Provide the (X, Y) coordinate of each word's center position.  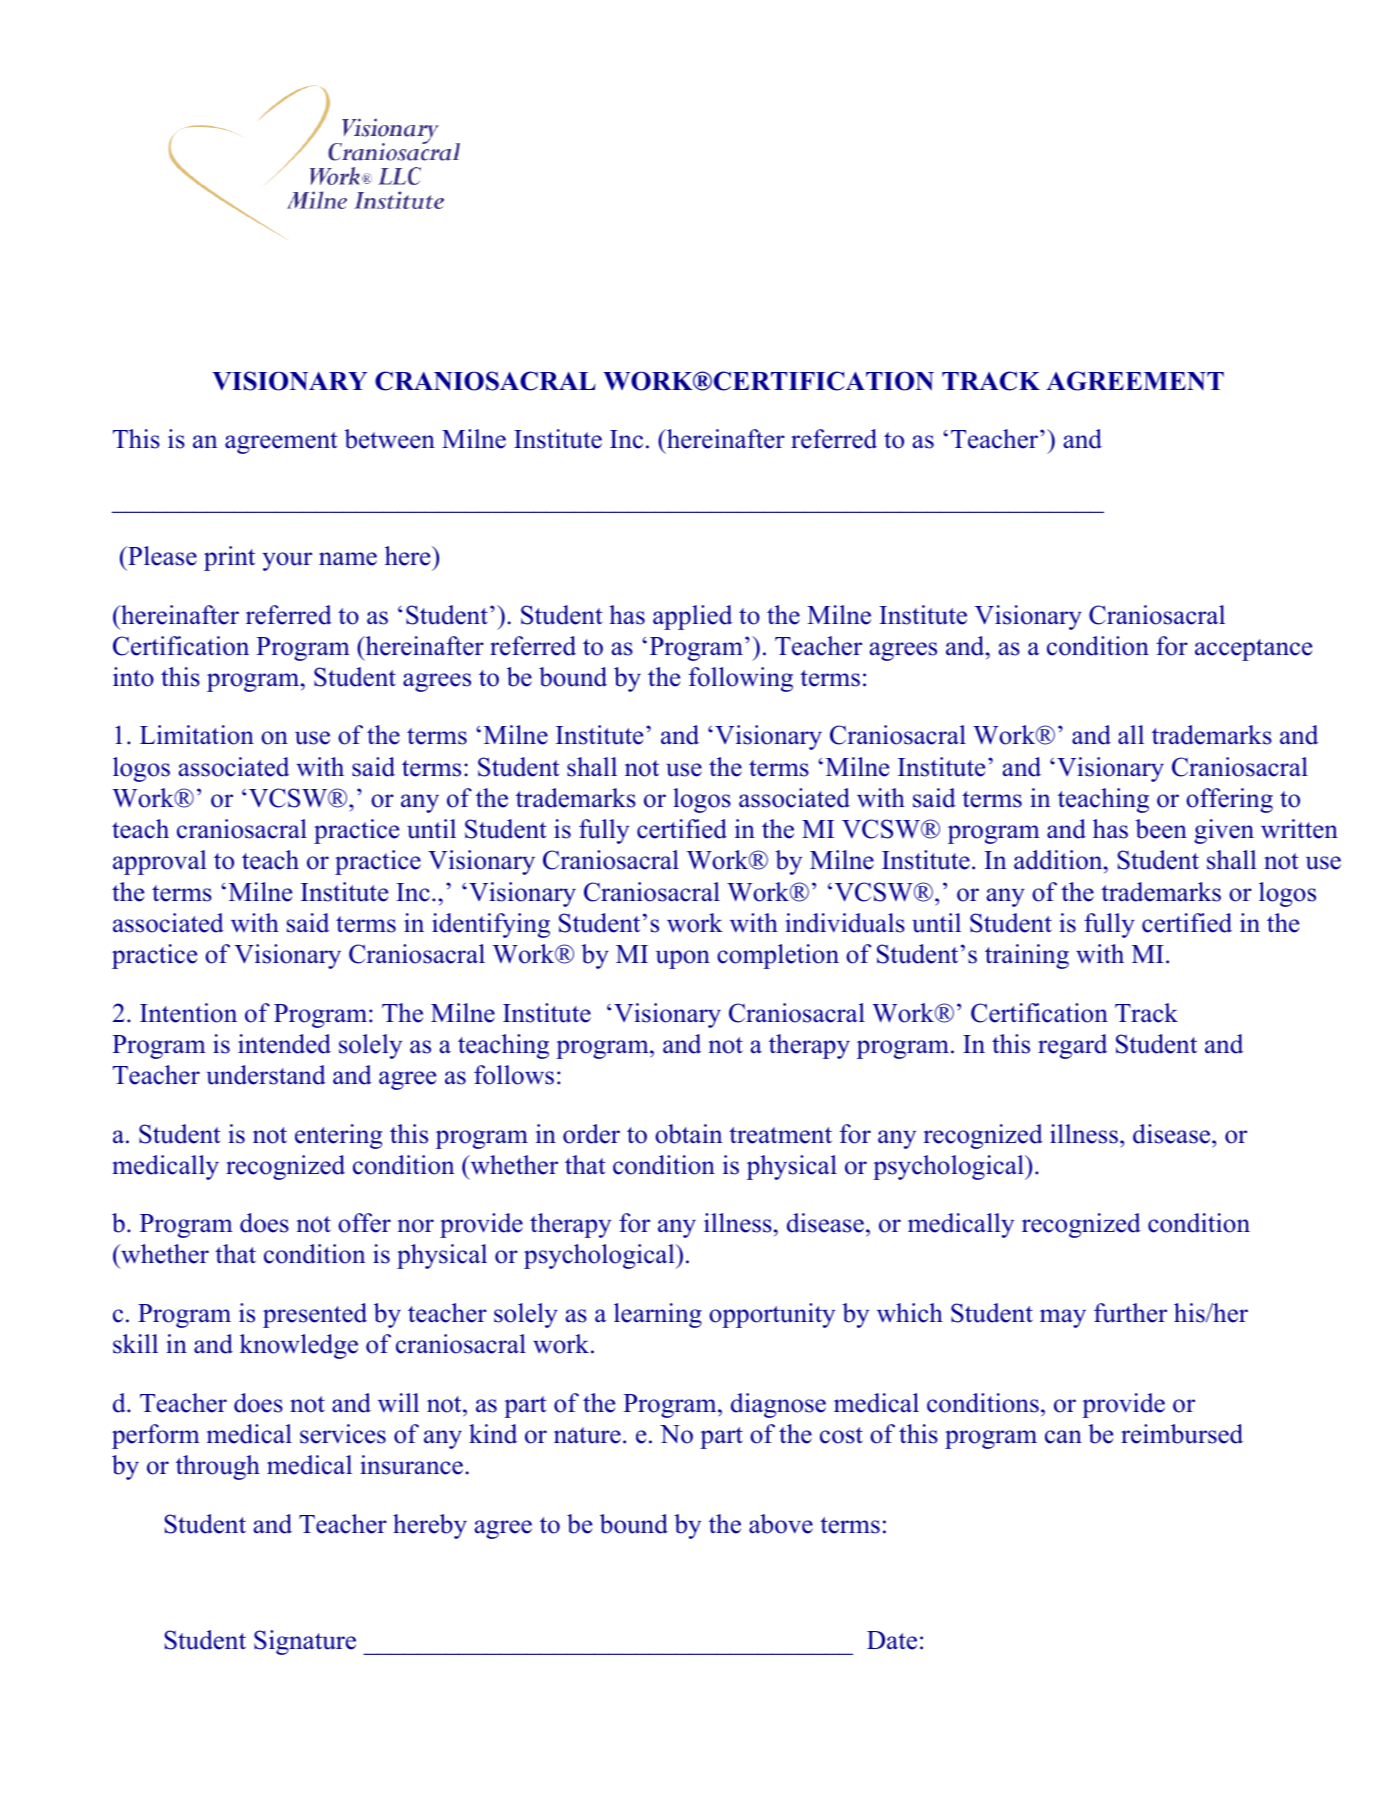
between (389, 439)
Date (892, 1640)
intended (284, 1044)
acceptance (1253, 650)
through (218, 1467)
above (781, 1524)
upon (683, 959)
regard (1072, 1046)
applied (692, 617)
